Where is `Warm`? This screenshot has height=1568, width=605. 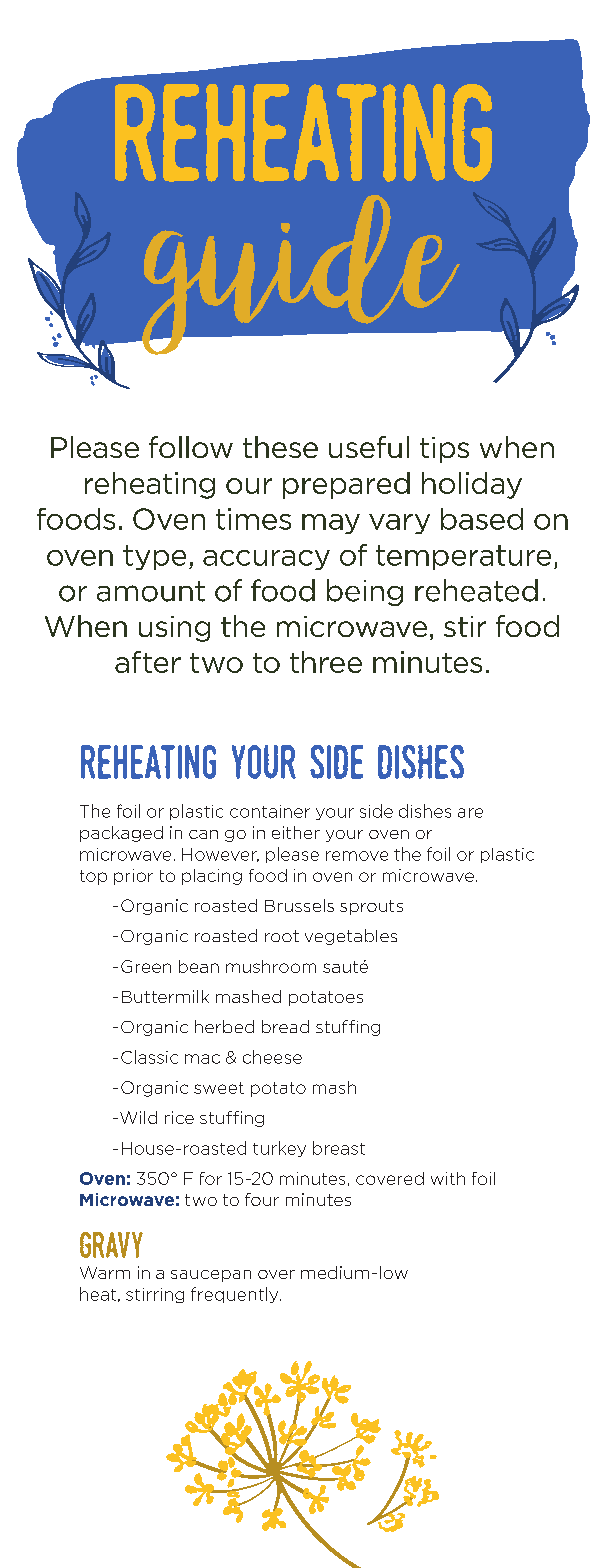 Warm is located at coordinates (105, 1272).
